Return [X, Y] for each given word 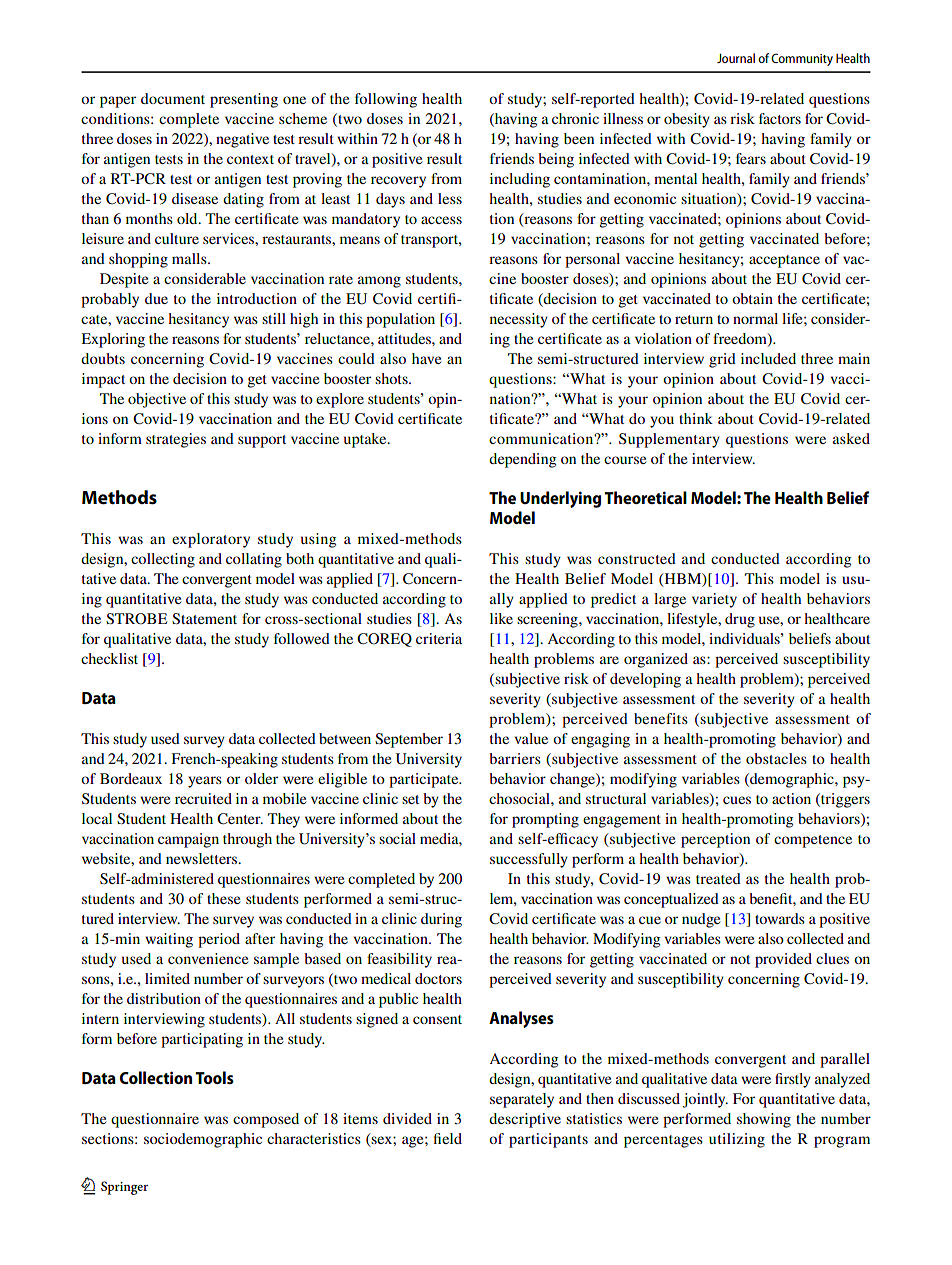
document [173, 98]
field [448, 1138]
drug [740, 620]
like [501, 618]
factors [780, 118]
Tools [214, 1077]
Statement [204, 618]
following [386, 100]
